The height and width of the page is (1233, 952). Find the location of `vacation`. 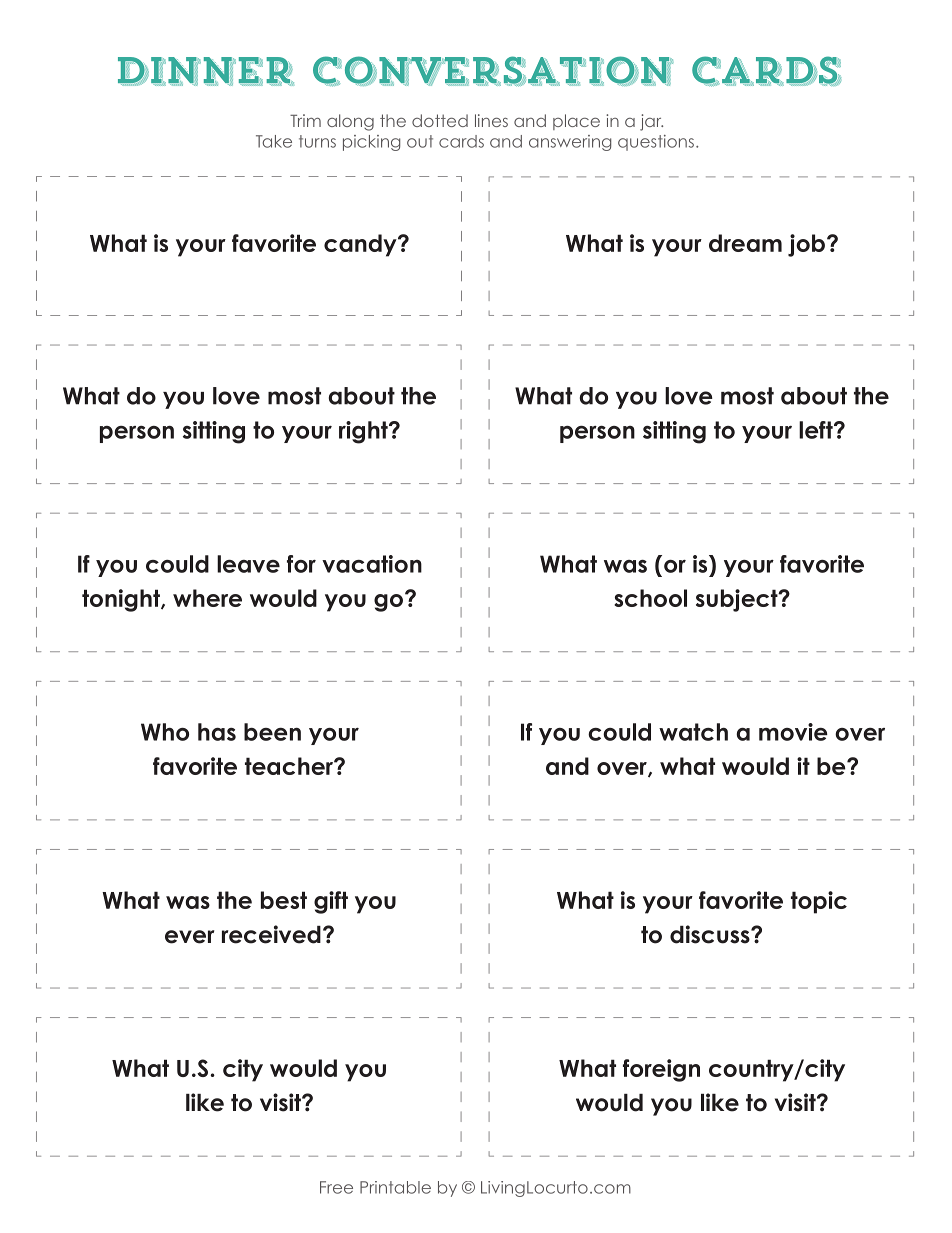

vacation is located at coordinates (372, 564).
